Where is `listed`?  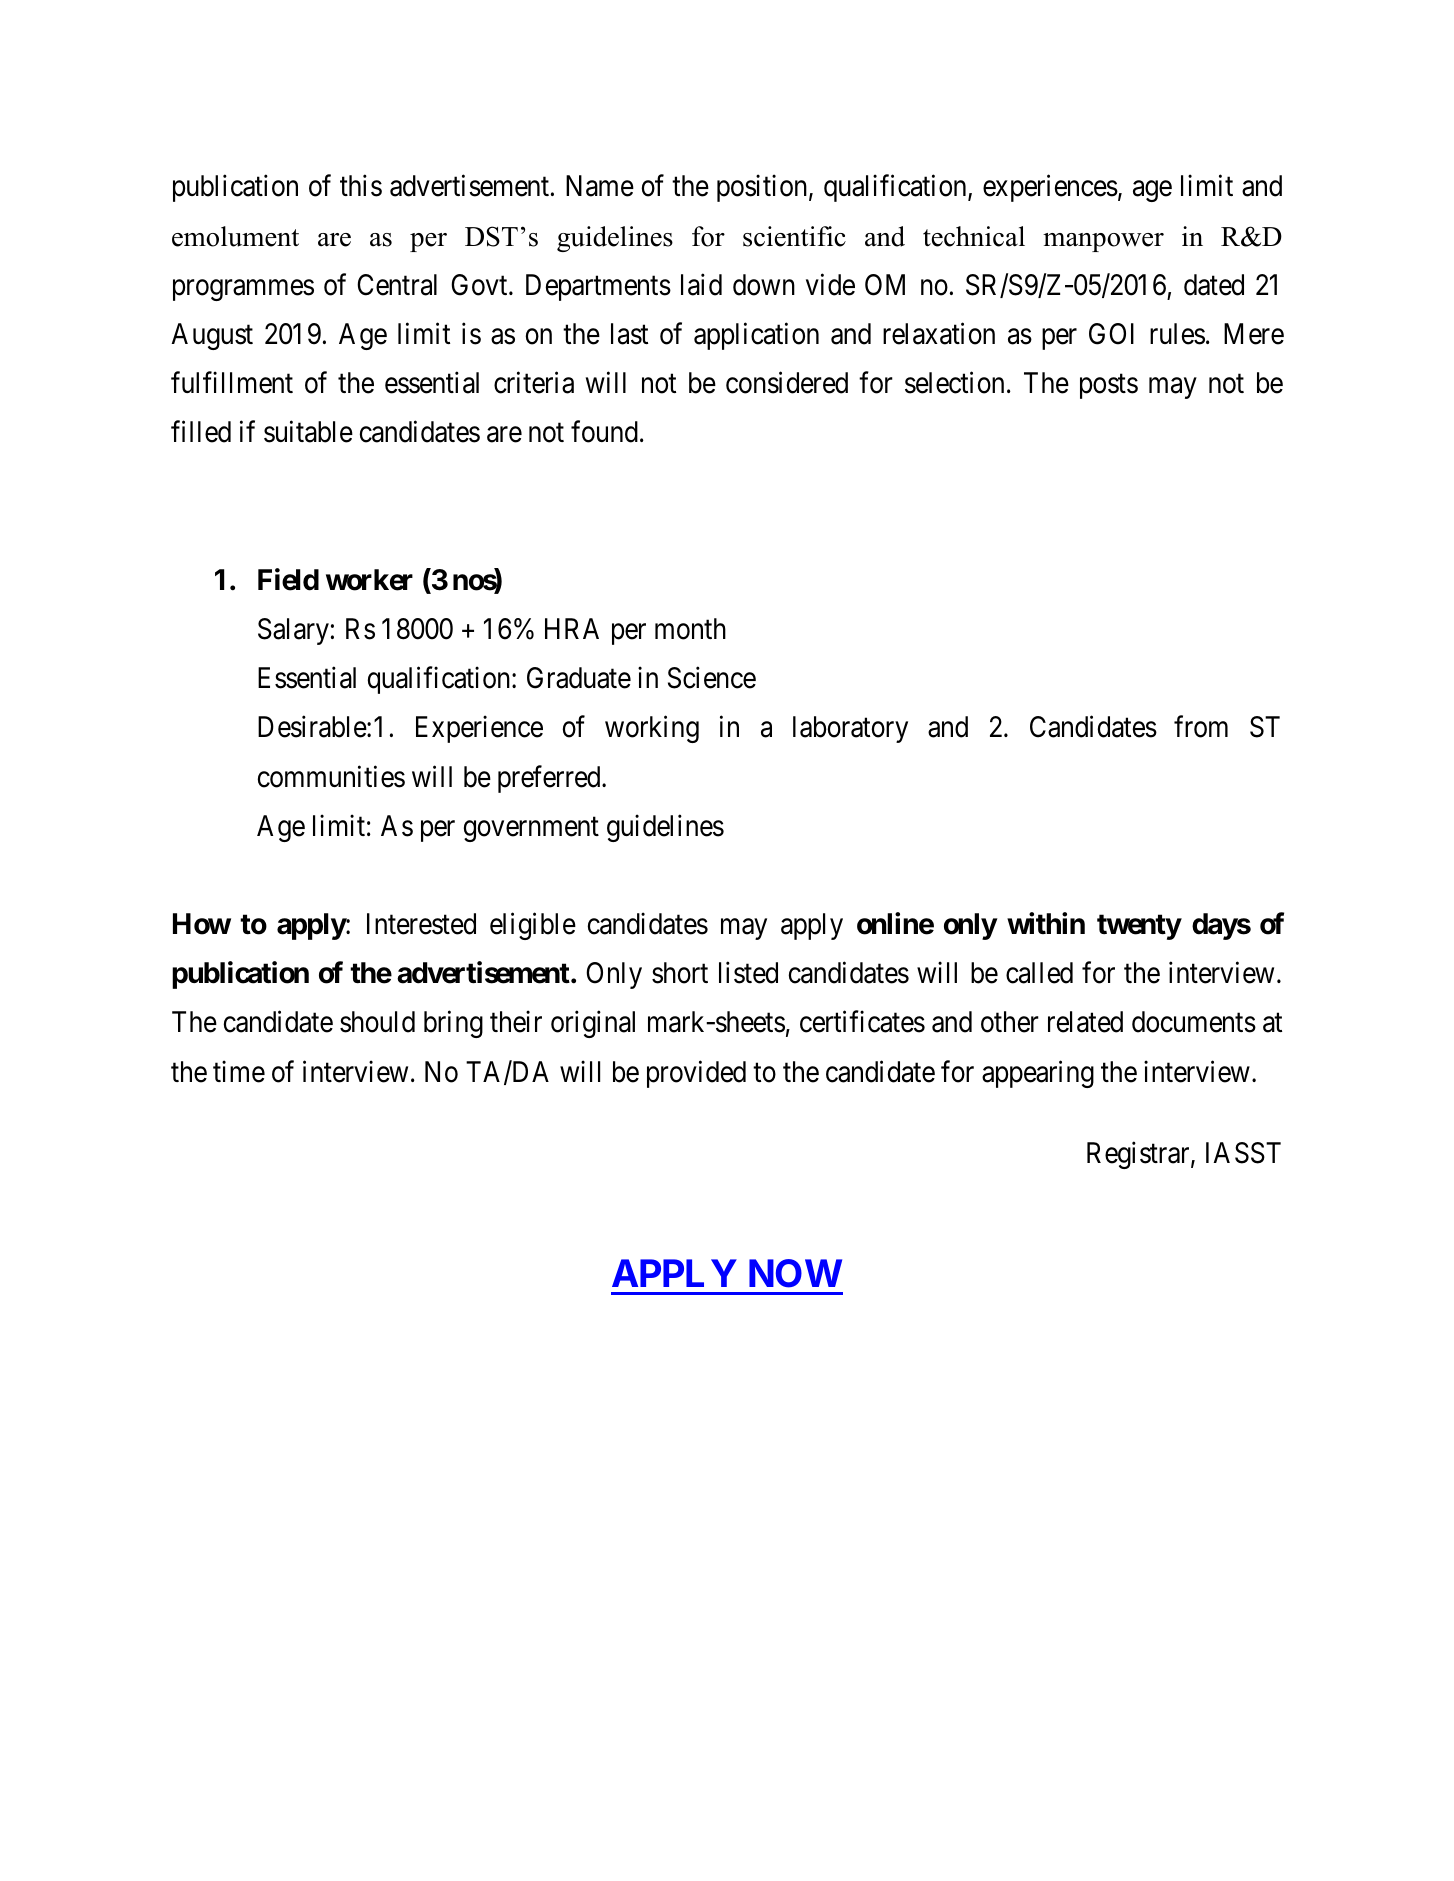
listed is located at coordinates (748, 973).
